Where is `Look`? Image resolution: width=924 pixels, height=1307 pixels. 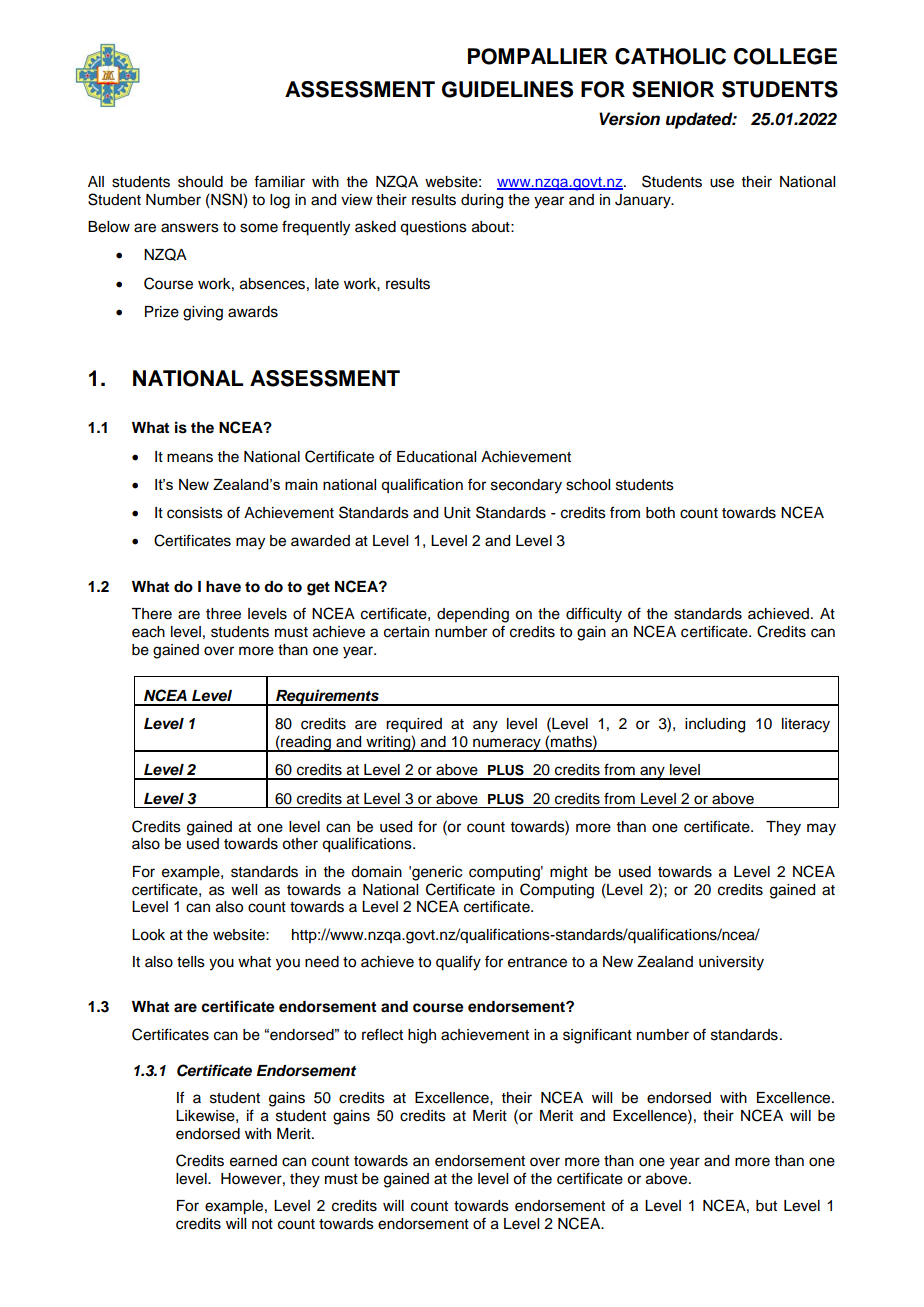 Look is located at coordinates (148, 935).
